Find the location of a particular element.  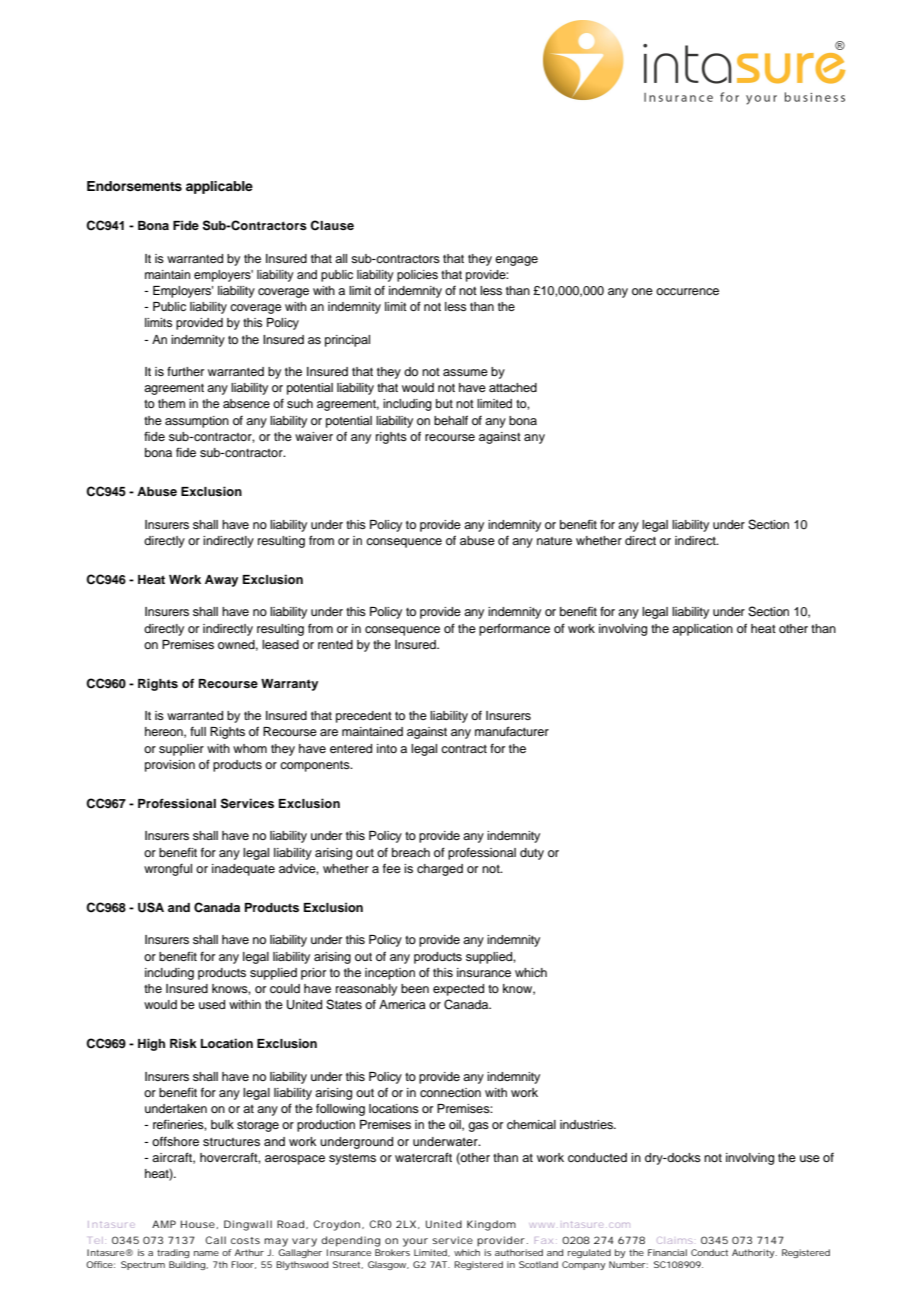

used is located at coordinates (212, 1004).
